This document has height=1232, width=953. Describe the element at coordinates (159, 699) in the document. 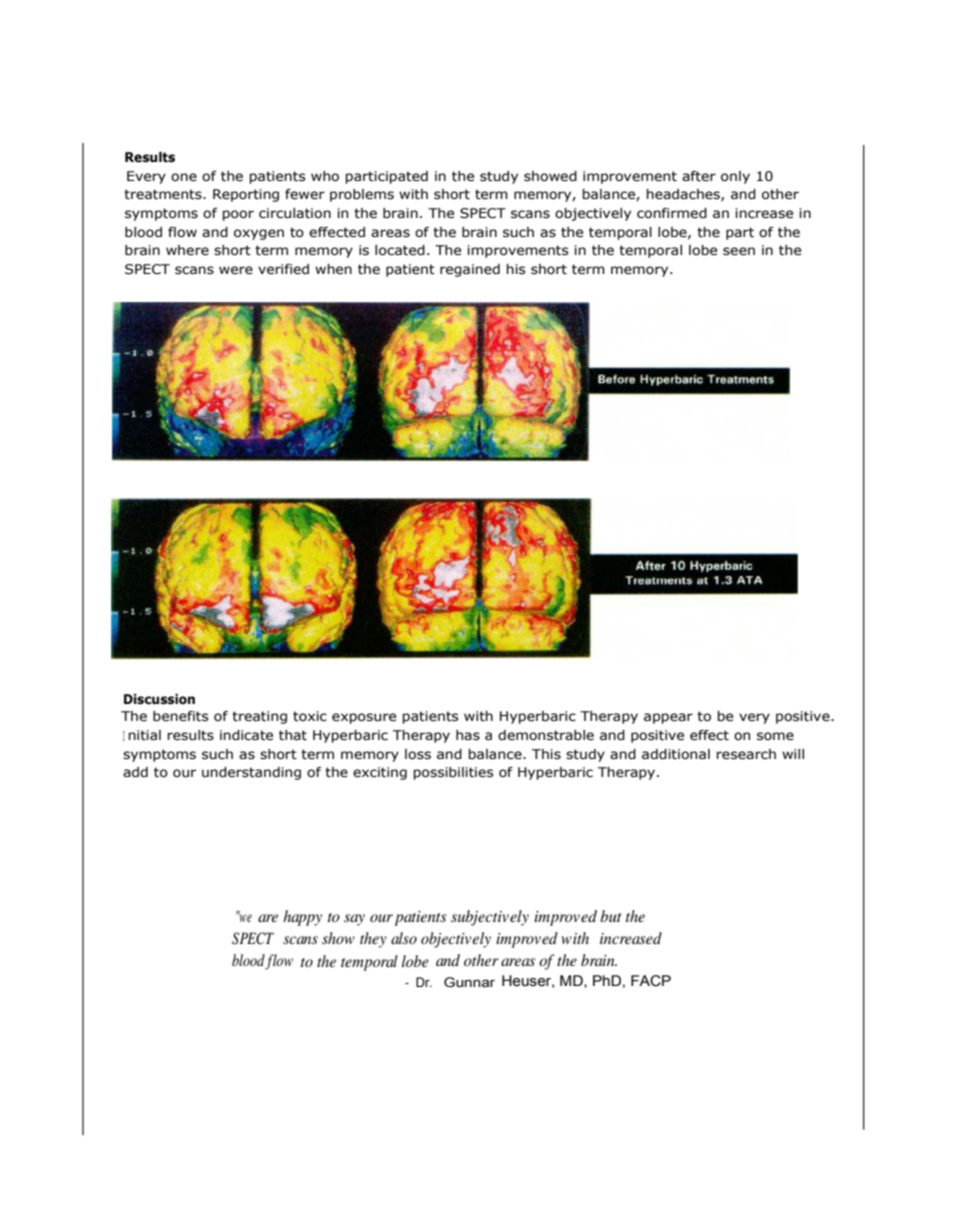

I see `Discussion` at that location.
